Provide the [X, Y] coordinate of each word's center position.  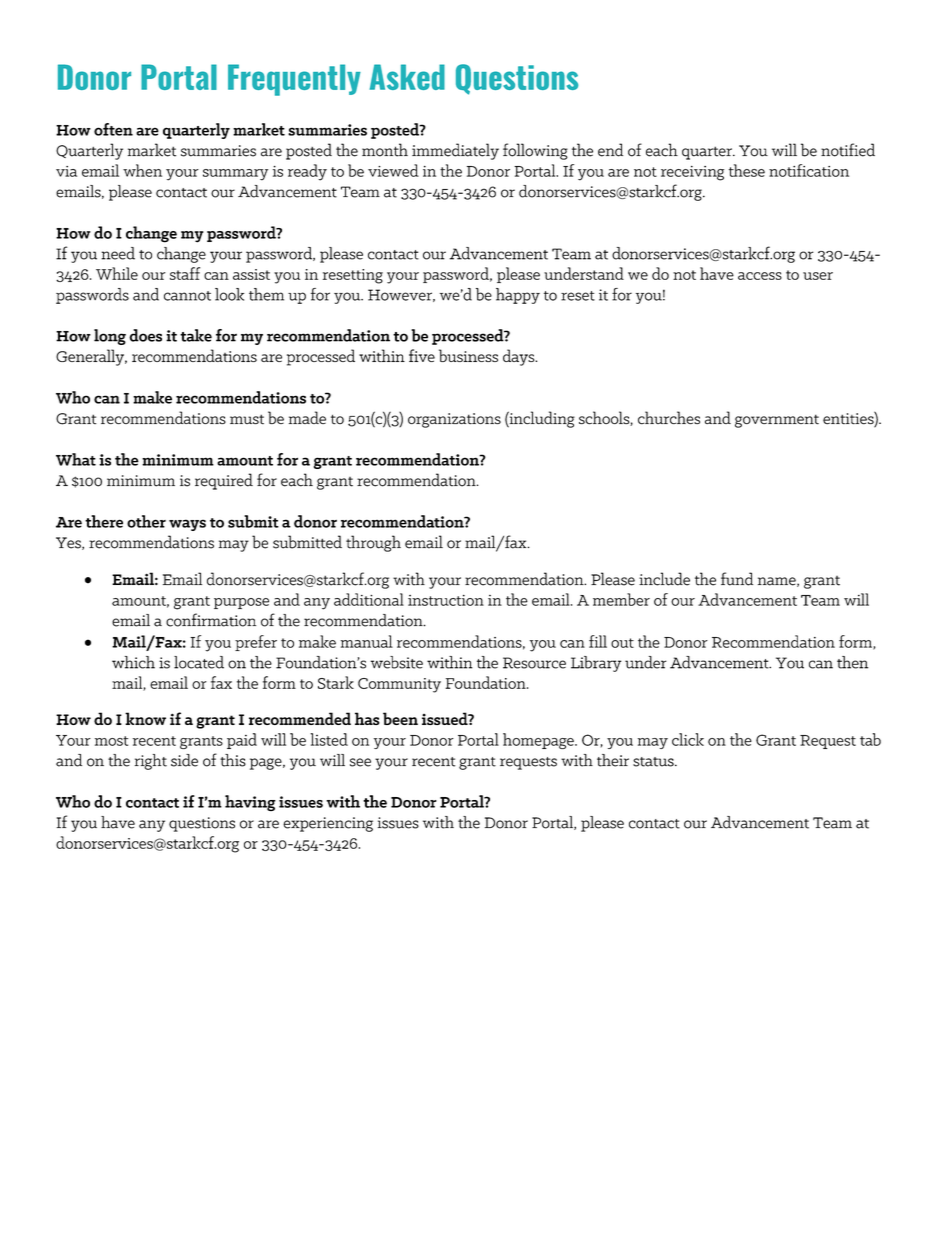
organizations [454, 420]
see [360, 762]
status [654, 762]
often [113, 129]
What [76, 459]
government [777, 421]
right [151, 762]
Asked [407, 77]
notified [848, 150]
